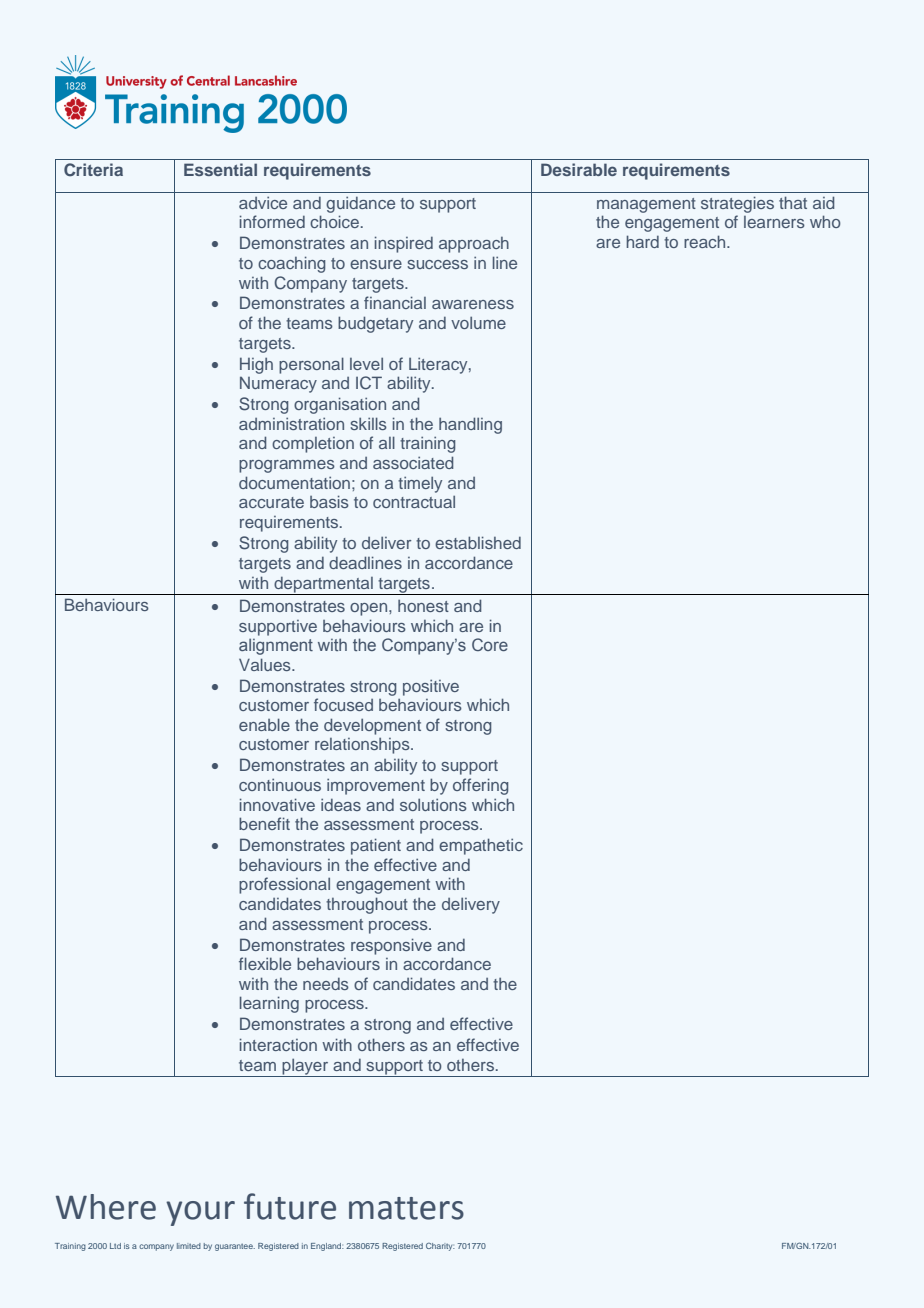 The width and height of the screenshot is (924, 1308). I want to click on your, so click(200, 1213).
